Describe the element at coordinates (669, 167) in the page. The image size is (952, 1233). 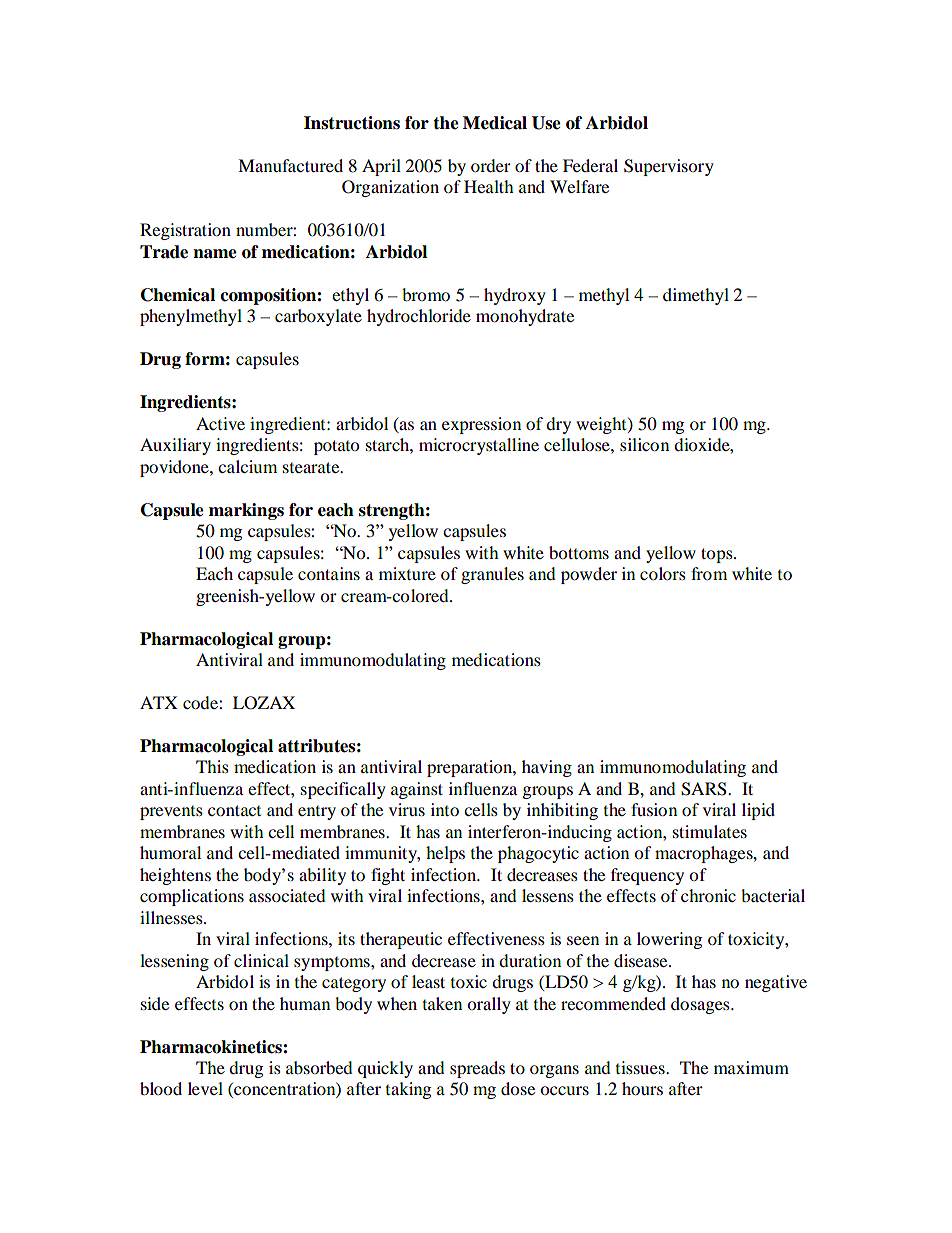
I see `Supervisory` at that location.
